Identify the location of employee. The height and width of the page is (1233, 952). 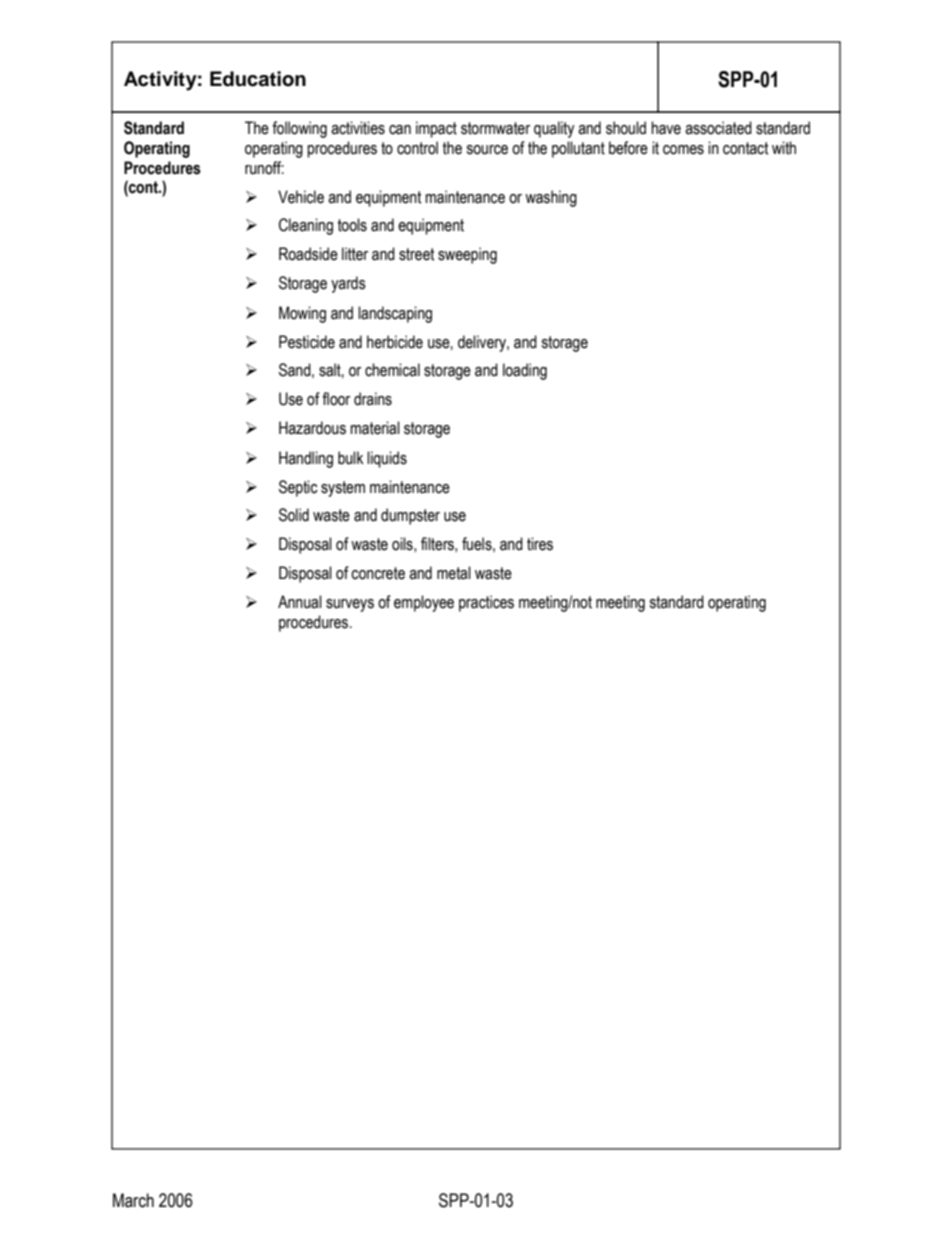
(424, 603).
